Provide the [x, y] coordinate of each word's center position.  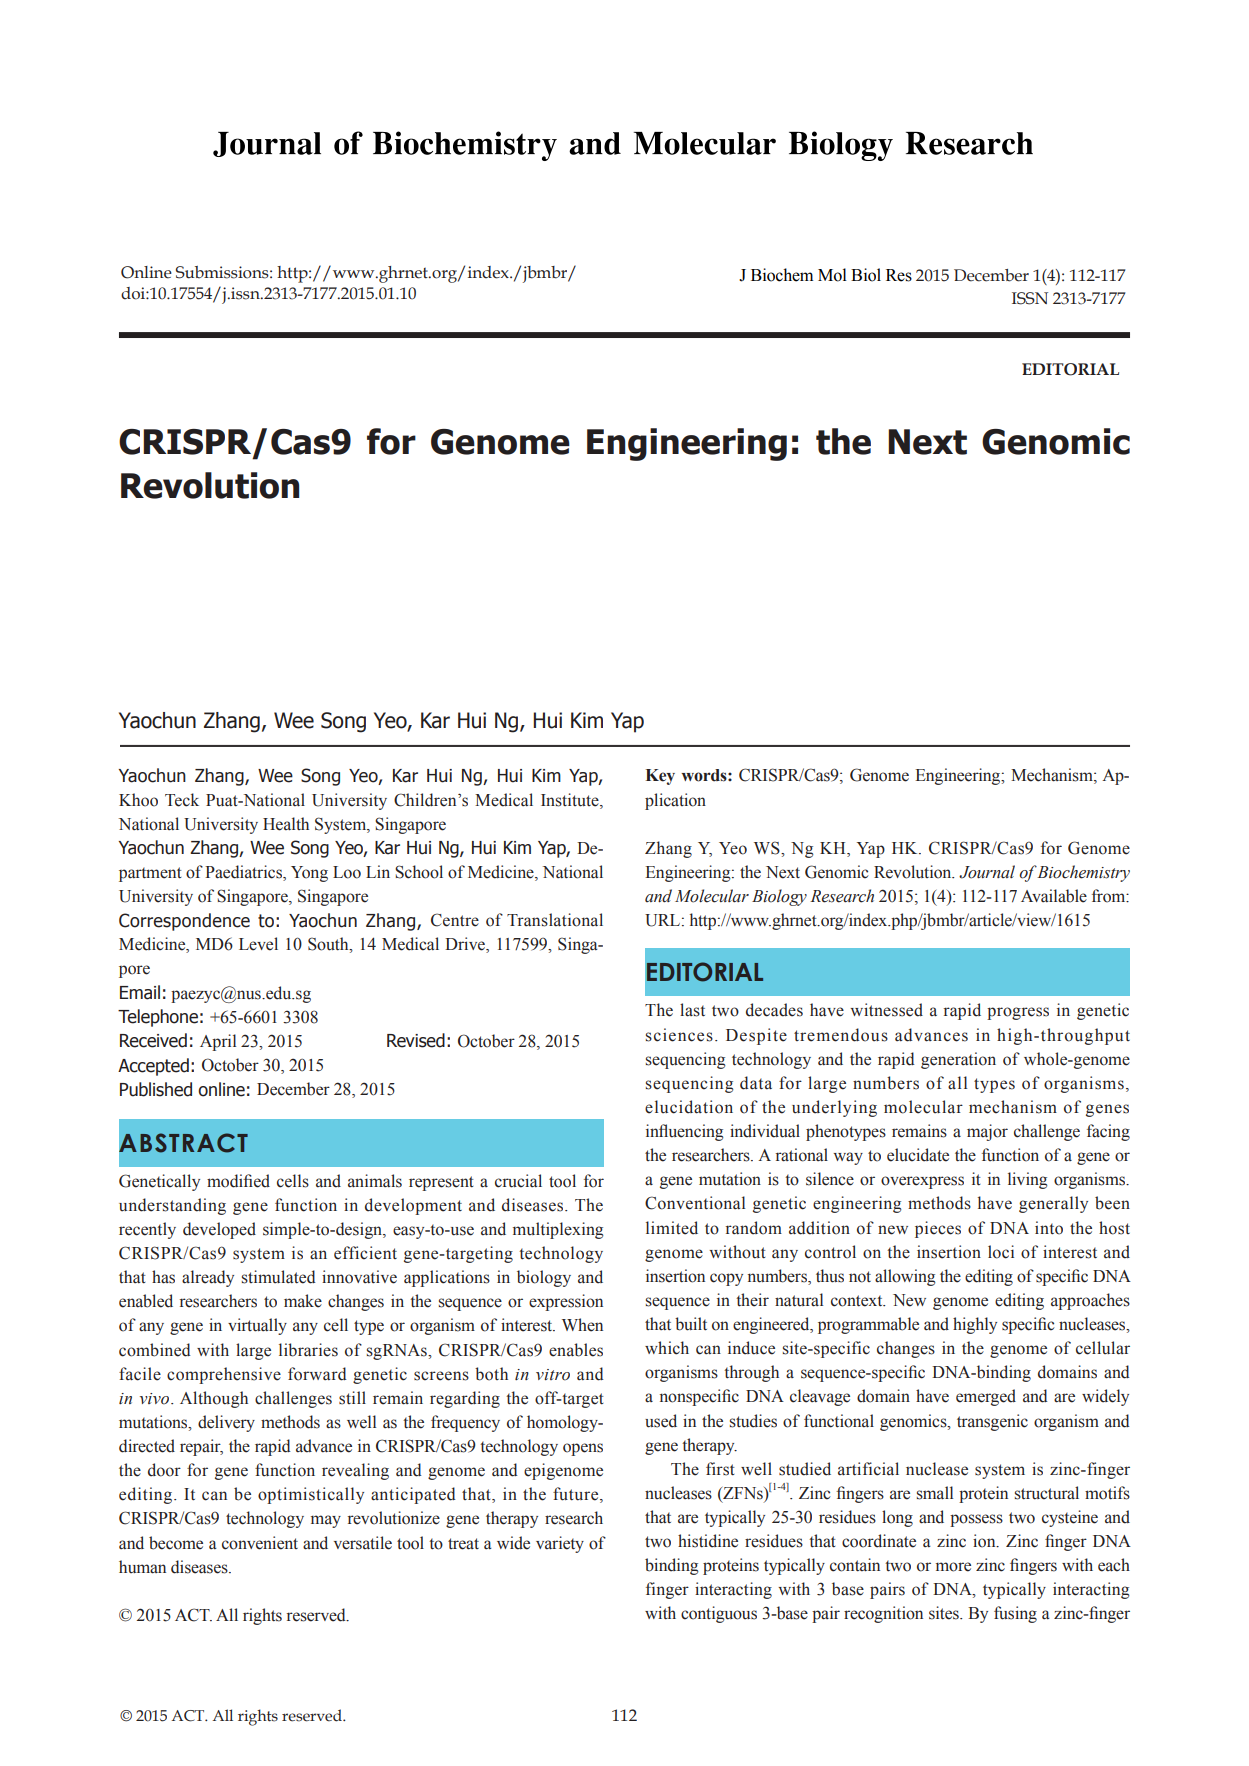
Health [286, 824]
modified [238, 1181]
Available [1054, 896]
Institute [571, 800]
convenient [260, 1543]
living [1028, 1180]
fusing [1015, 1614]
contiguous [719, 1614]
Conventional [695, 1203]
